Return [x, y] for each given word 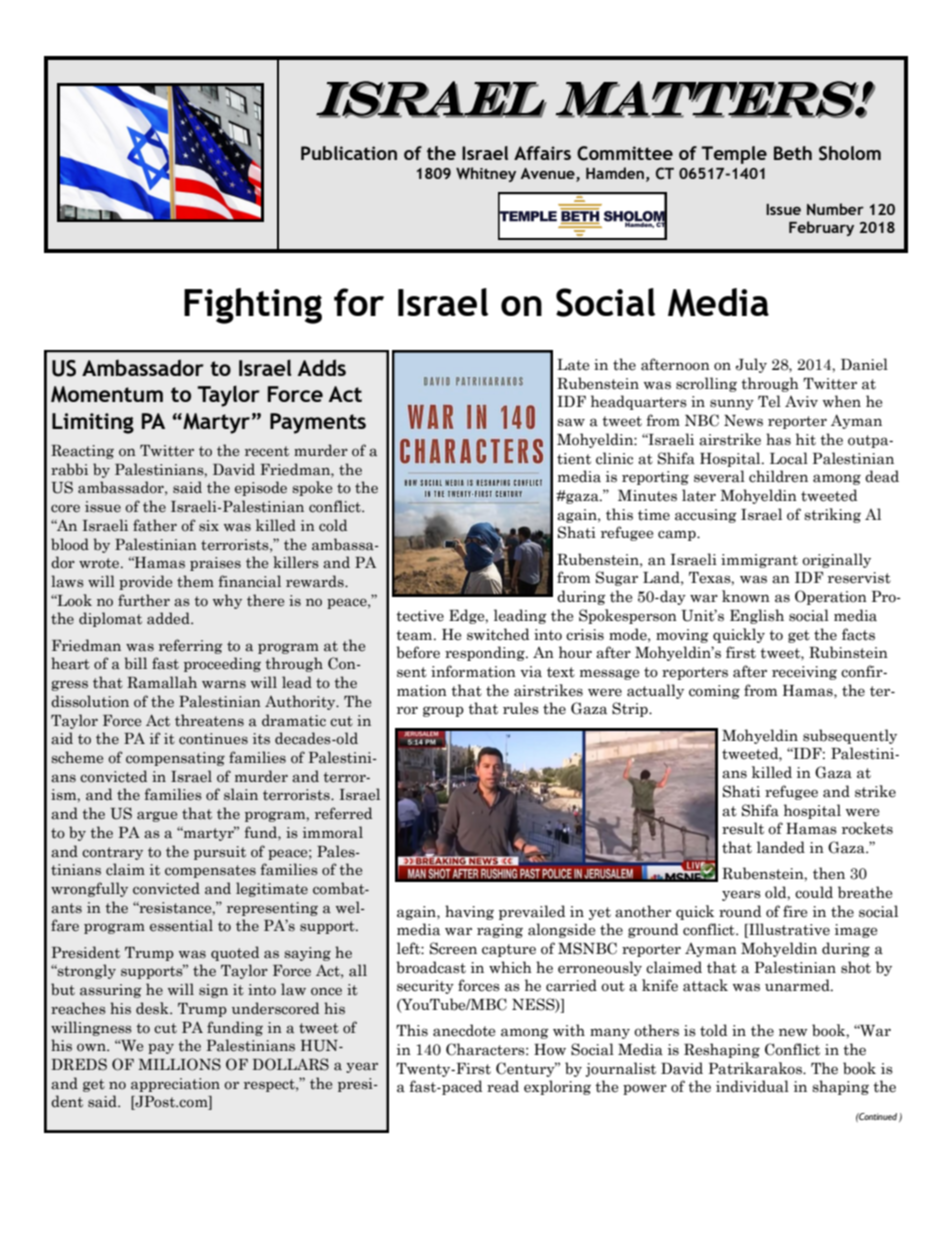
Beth [793, 153]
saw [571, 422]
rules [521, 708]
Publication [349, 153]
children [778, 476]
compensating [175, 759]
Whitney [486, 174]
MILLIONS [179, 1064]
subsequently [850, 736]
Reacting [82, 452]
